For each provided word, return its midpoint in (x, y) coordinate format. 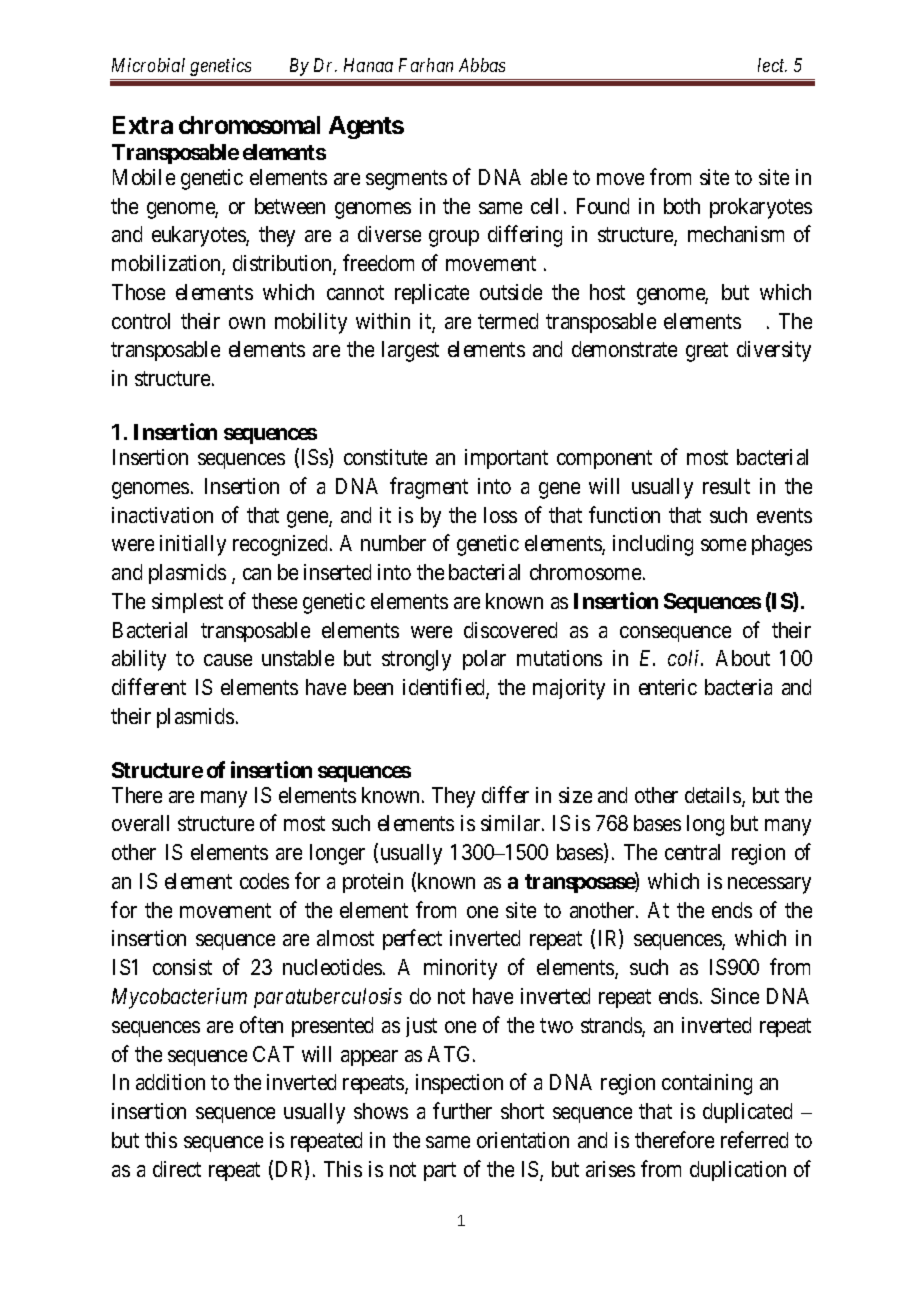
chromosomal (249, 125)
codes (264, 881)
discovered (510, 630)
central (692, 852)
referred (754, 1139)
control (141, 321)
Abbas (482, 65)
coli (685, 658)
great (707, 352)
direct (177, 1169)
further (462, 1110)
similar (512, 823)
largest (410, 351)
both (682, 206)
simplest (187, 603)
